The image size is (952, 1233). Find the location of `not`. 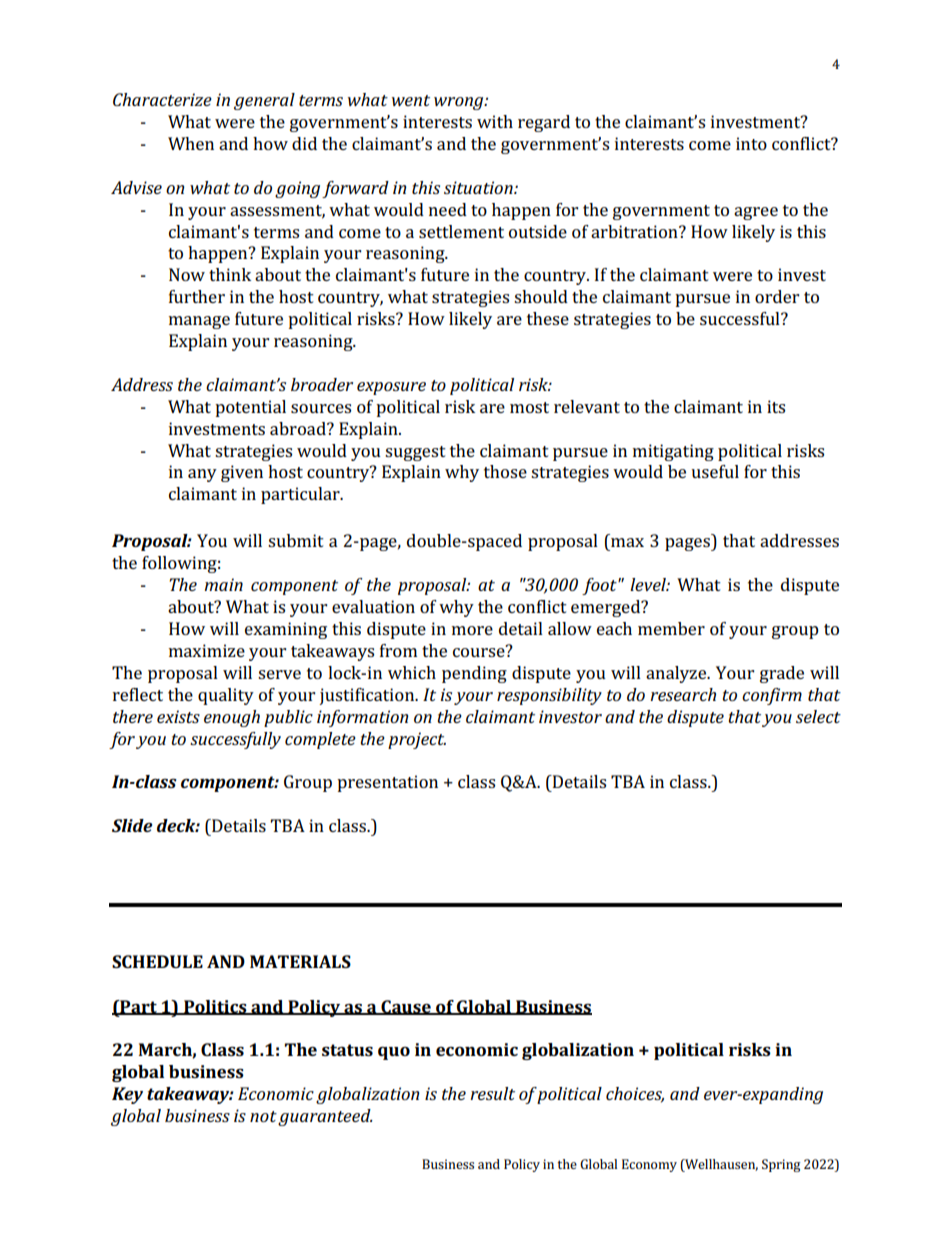

not is located at coordinates (263, 1116).
